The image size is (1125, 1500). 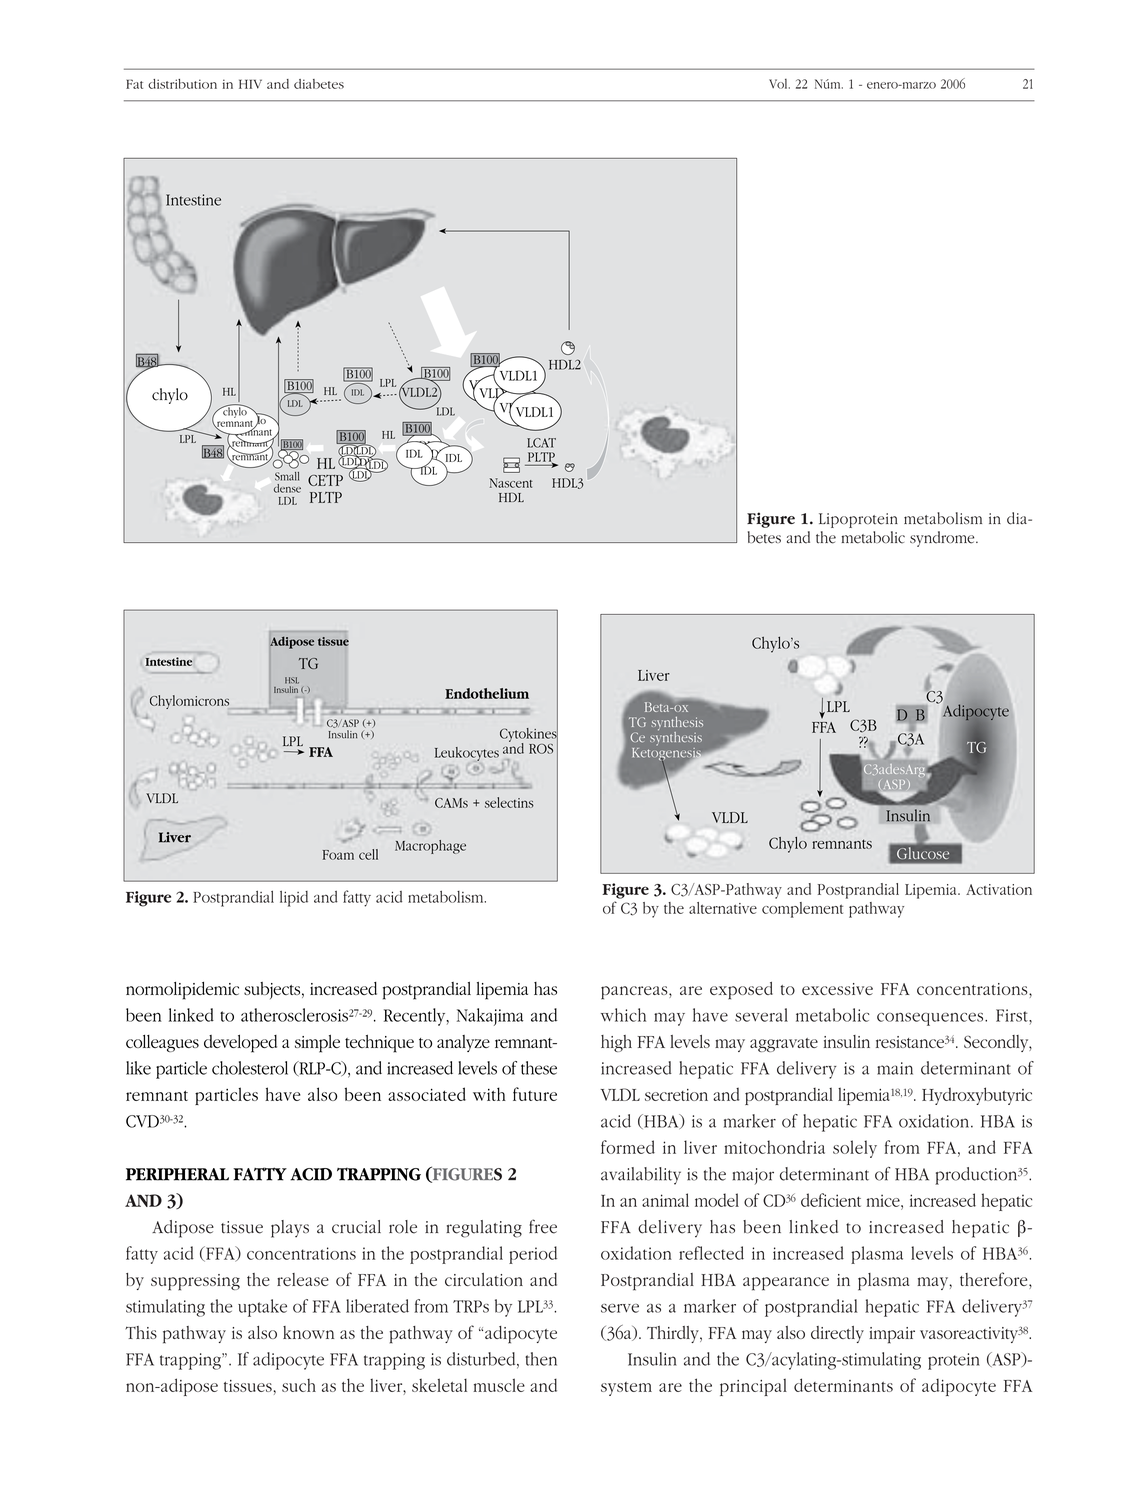 I want to click on Activation, so click(x=999, y=889).
